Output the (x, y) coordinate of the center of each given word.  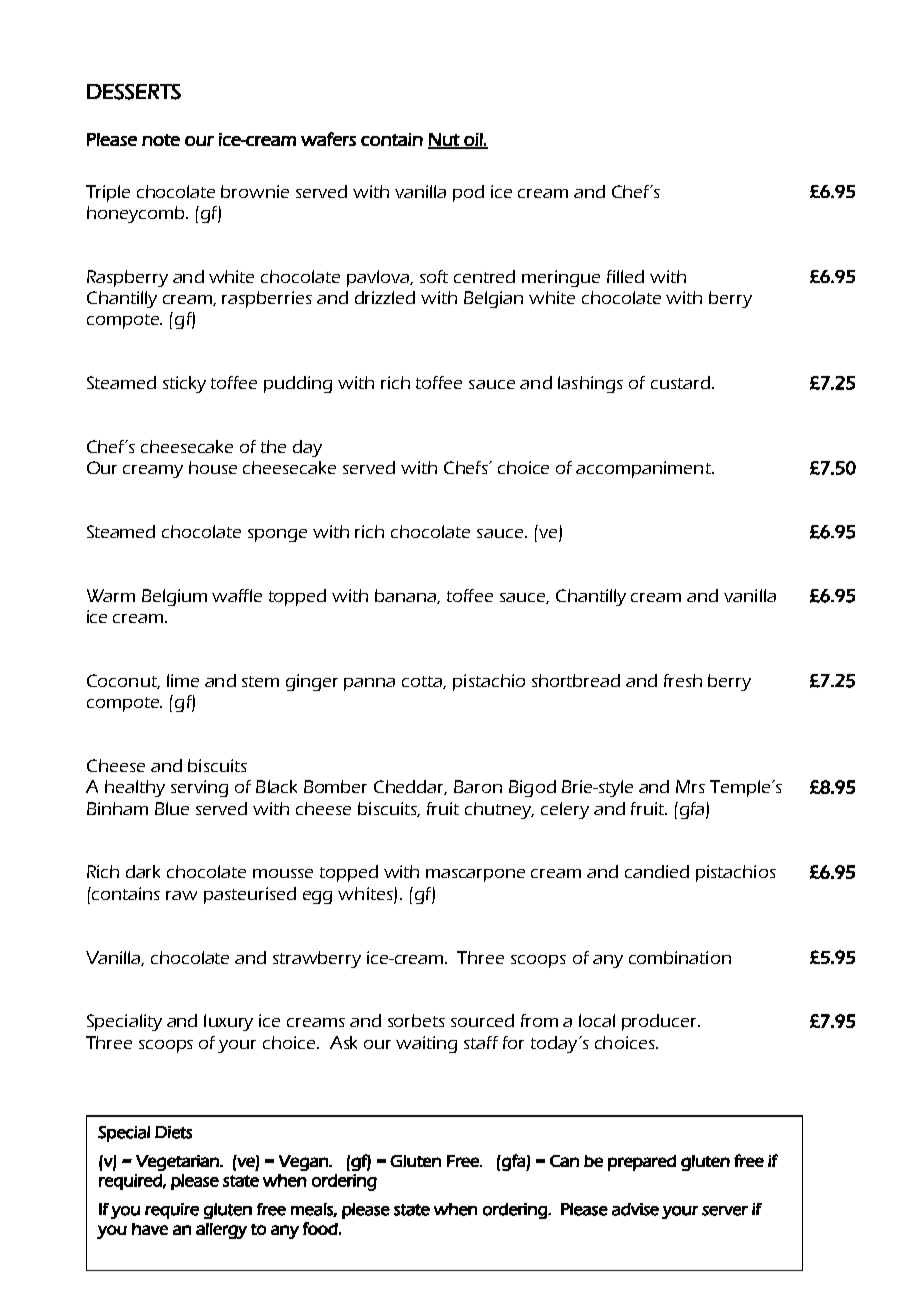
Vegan (304, 1163)
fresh (683, 680)
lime (183, 680)
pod (468, 193)
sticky (184, 384)
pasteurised (250, 895)
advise (635, 1209)
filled (625, 276)
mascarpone (475, 875)
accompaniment (644, 469)
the (273, 446)
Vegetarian (178, 1163)
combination (680, 957)
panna (369, 684)
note (161, 140)
